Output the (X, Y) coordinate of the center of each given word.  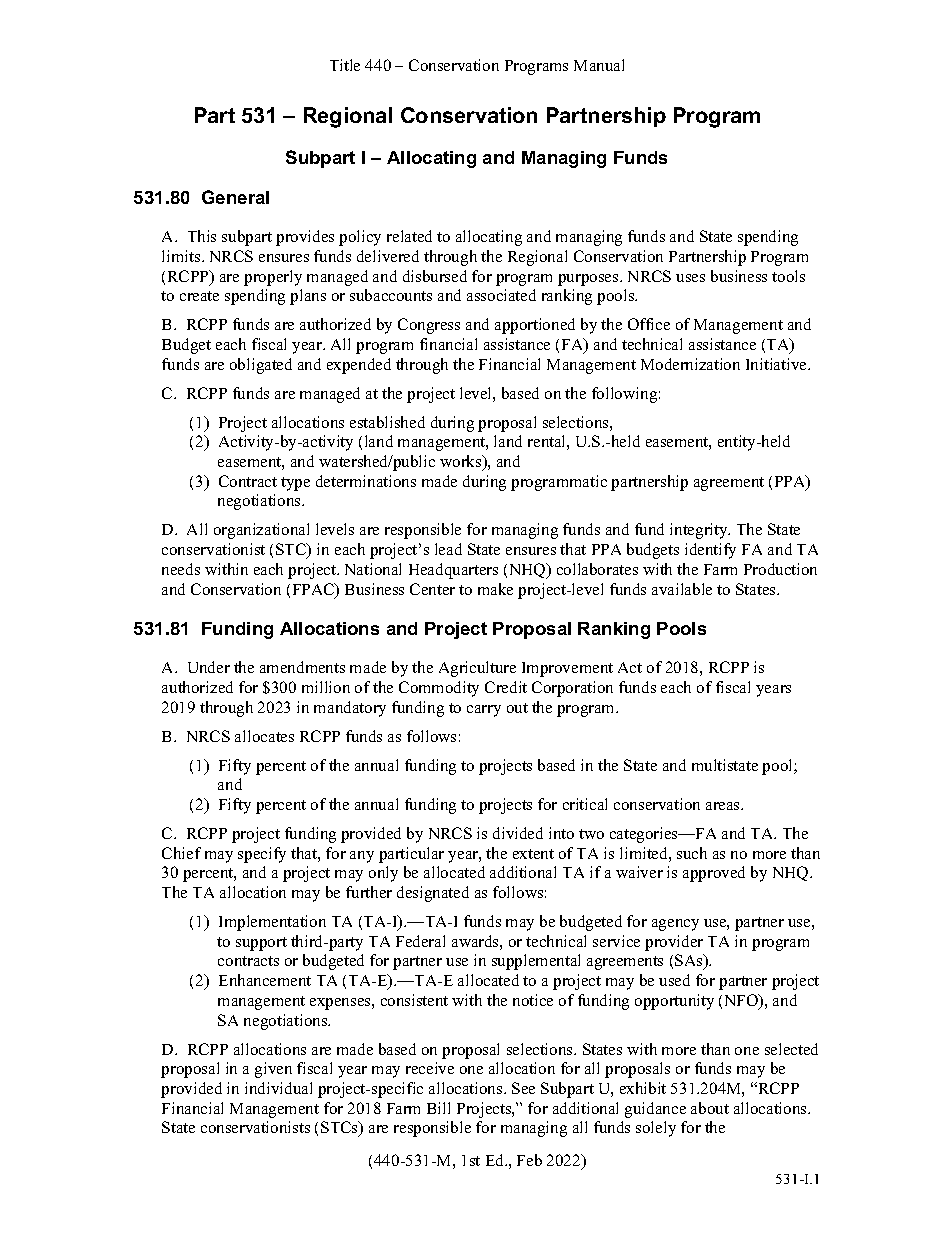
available (682, 589)
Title (345, 65)
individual (278, 1088)
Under (209, 667)
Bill (438, 1108)
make (495, 589)
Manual (599, 65)
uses (690, 278)
